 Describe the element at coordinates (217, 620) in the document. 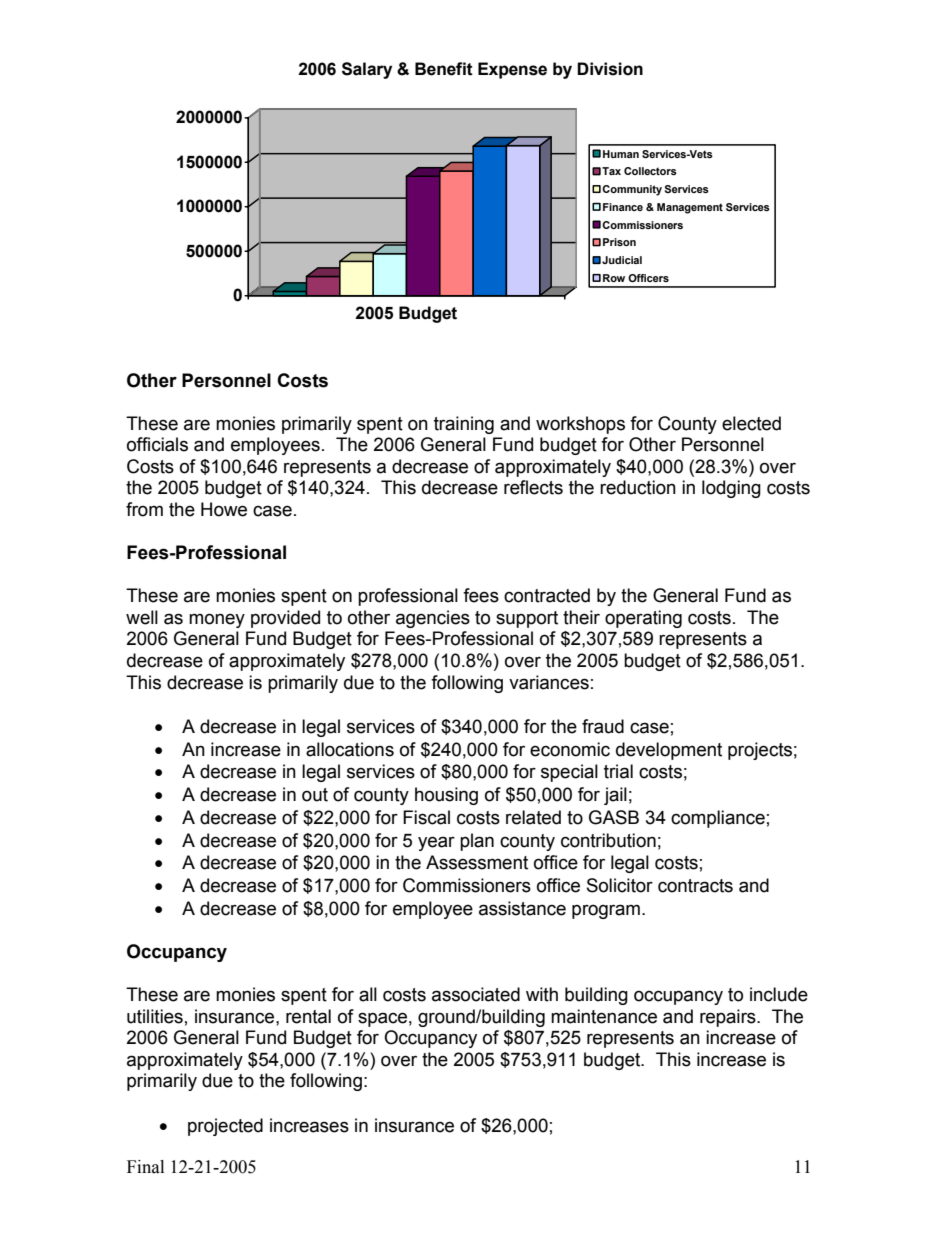

I see `money` at that location.
